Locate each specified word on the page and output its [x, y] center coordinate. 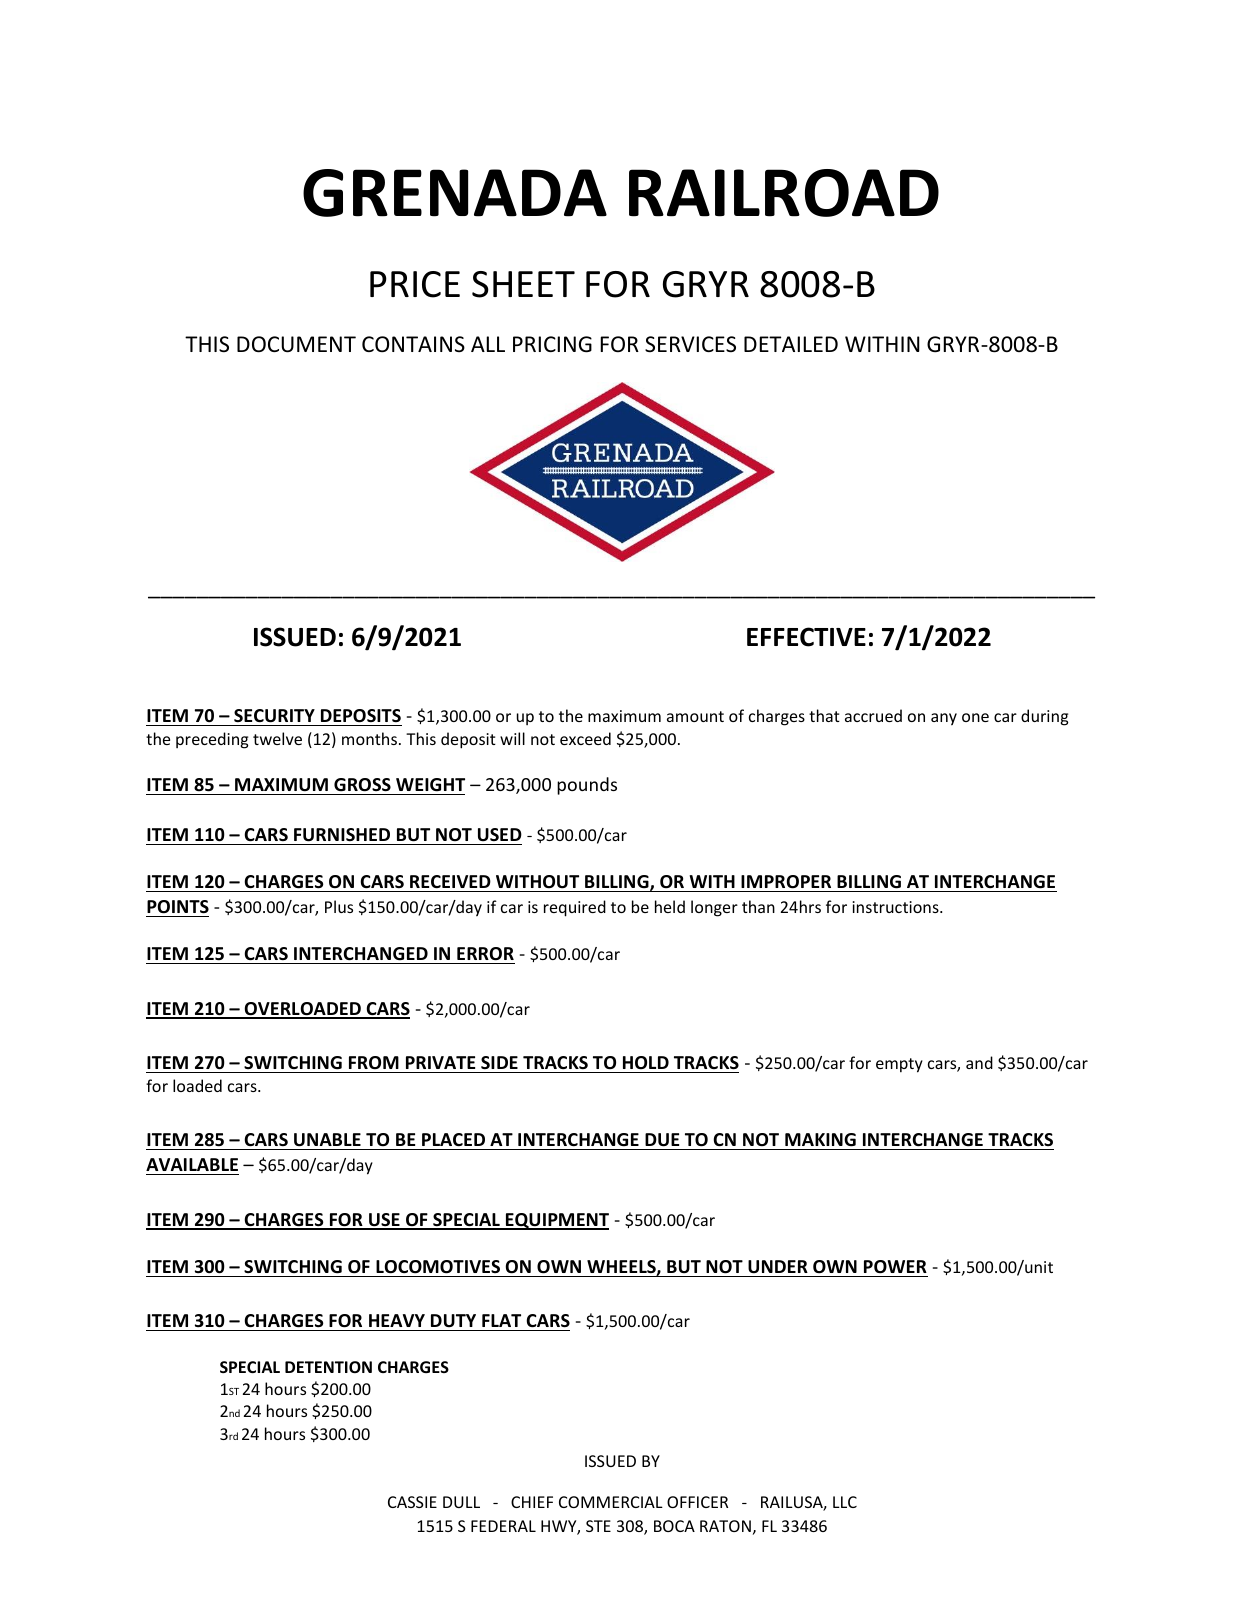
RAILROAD [784, 193]
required [575, 908]
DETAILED [791, 344]
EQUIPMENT [556, 1221]
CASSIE [412, 1502]
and [979, 1062]
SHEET [523, 284]
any [944, 719]
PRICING [552, 344]
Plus [339, 906]
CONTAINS [413, 344]
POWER [895, 1267]
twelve [277, 738]
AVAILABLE [192, 1164]
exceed [585, 738]
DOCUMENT [296, 344]
